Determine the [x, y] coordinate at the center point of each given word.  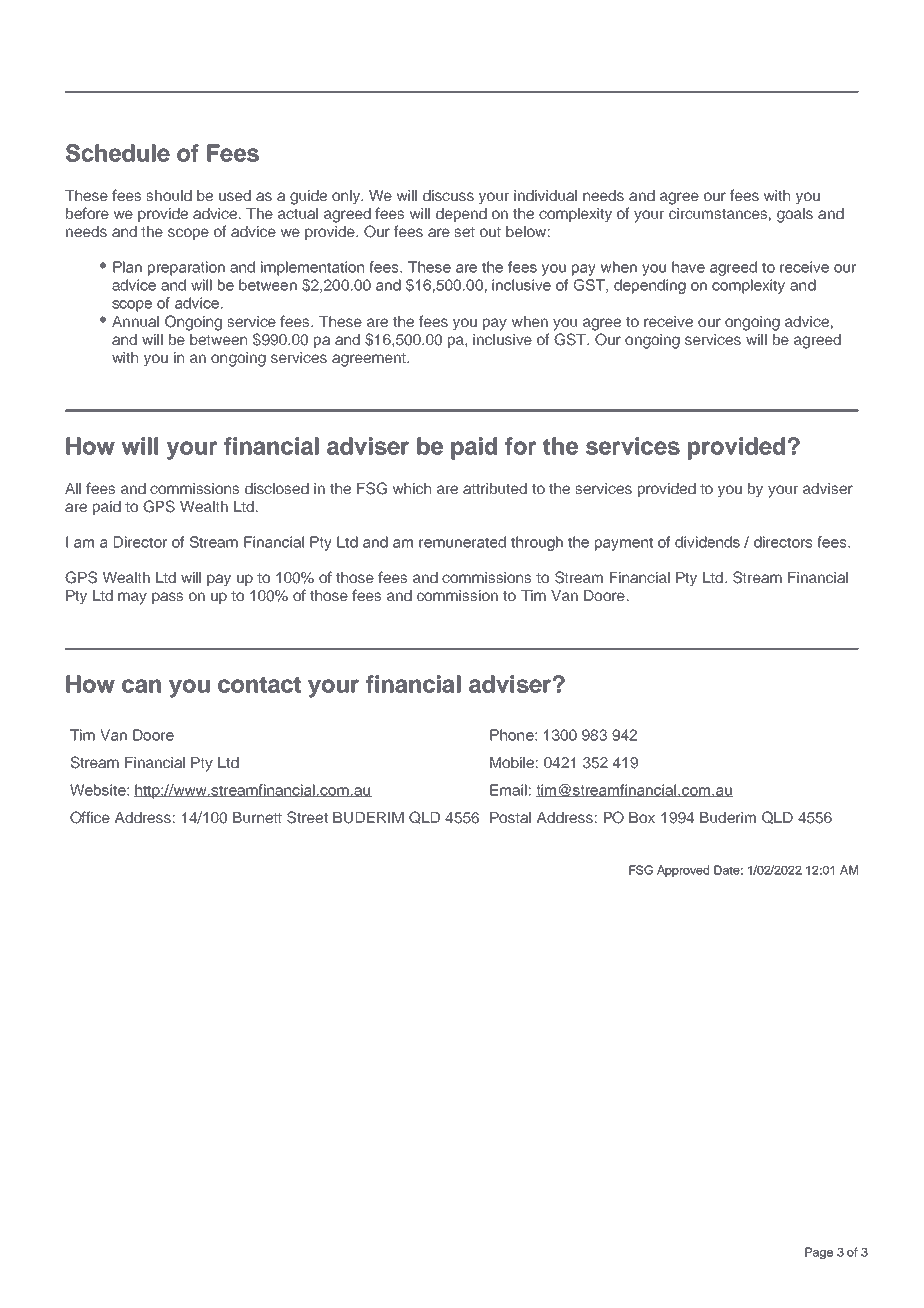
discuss [448, 195]
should [169, 195]
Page [819, 1253]
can [141, 686]
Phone [513, 735]
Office [90, 817]
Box [642, 817]
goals [795, 215]
